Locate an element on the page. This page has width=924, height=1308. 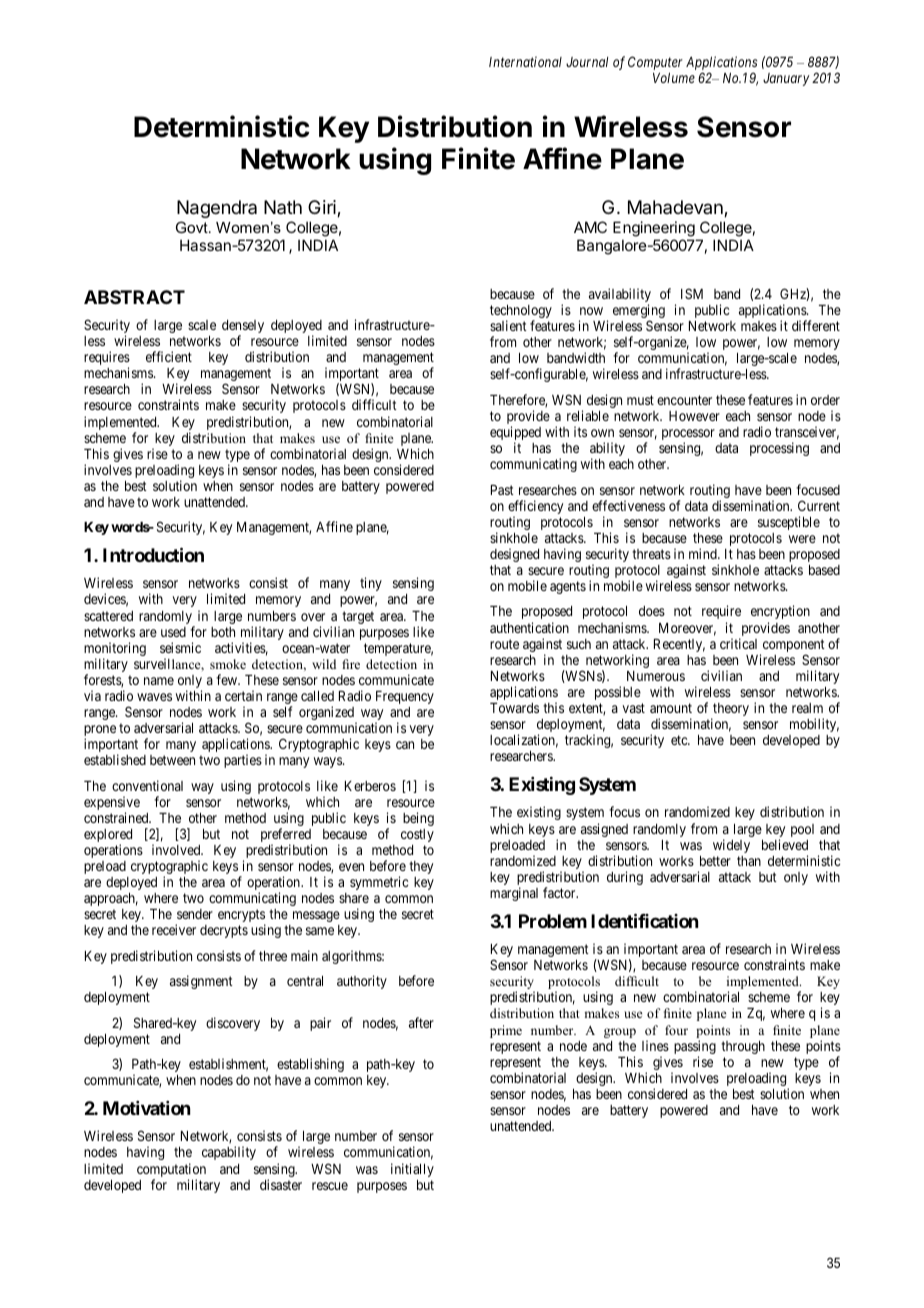
critical is located at coordinates (738, 643).
